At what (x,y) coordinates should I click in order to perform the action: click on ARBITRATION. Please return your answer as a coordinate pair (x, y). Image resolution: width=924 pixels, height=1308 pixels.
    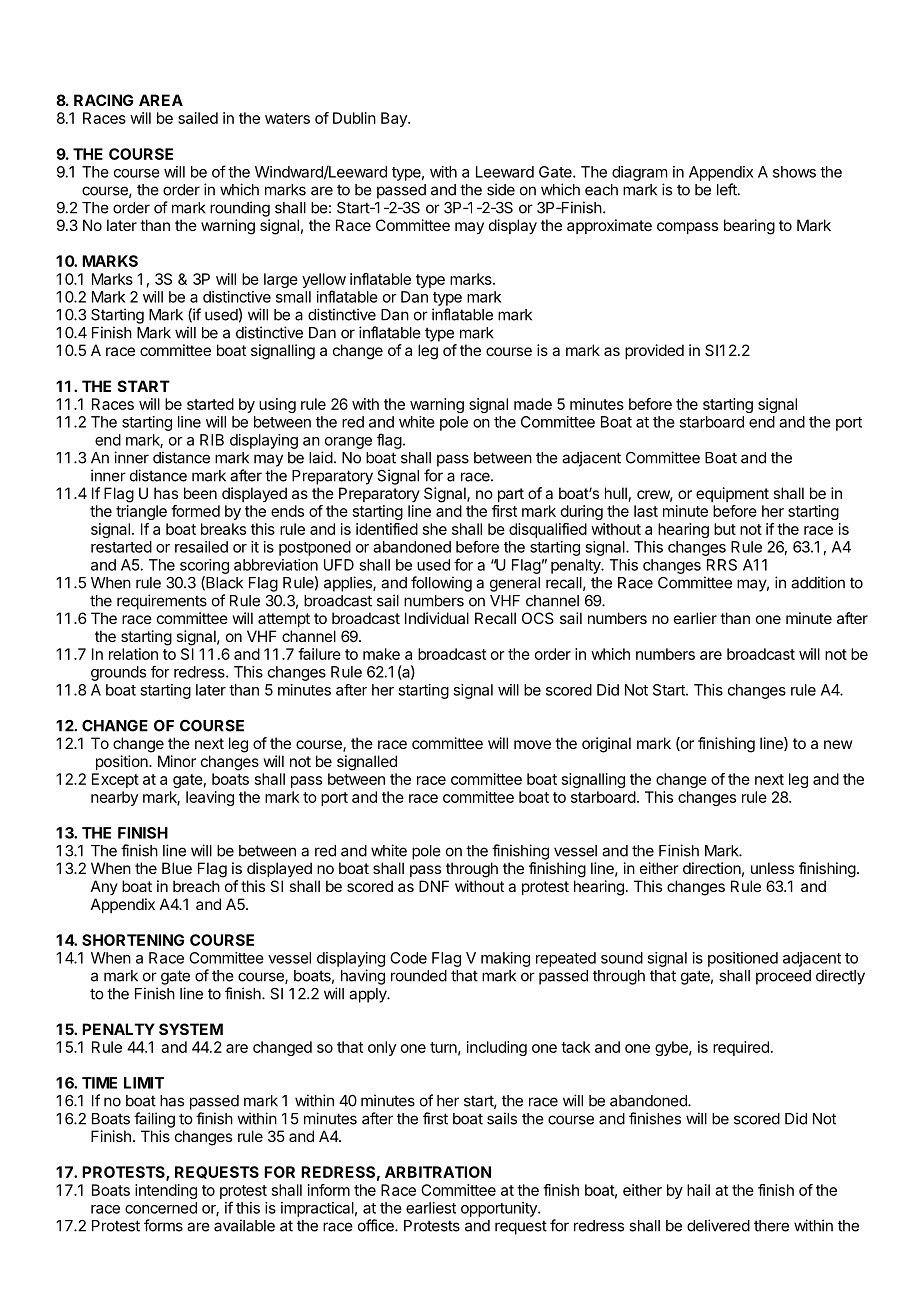
    Looking at the image, I should click on (438, 1172).
